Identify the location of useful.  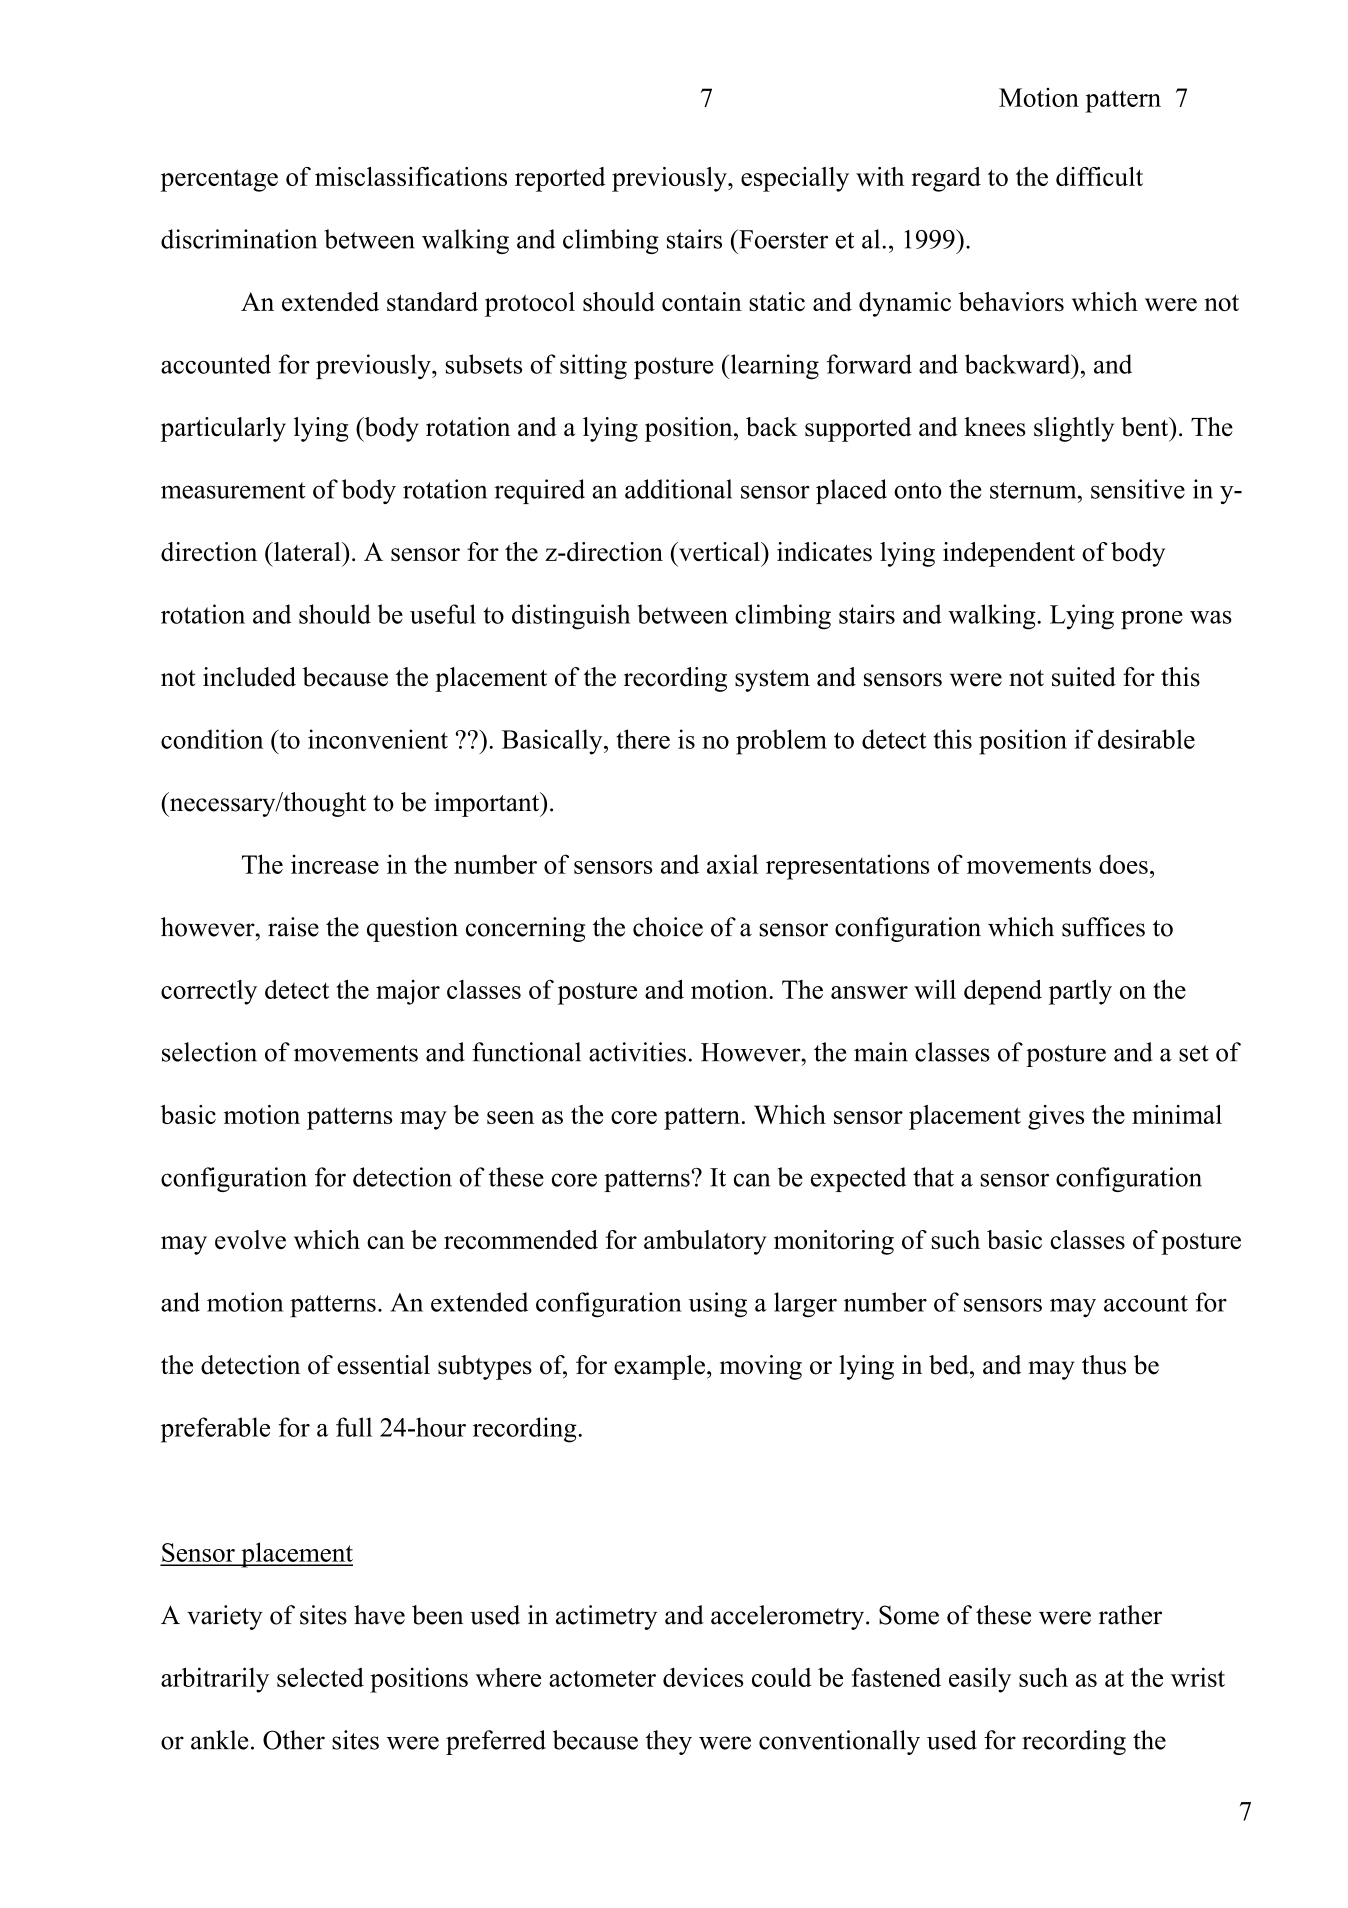
(443, 614).
